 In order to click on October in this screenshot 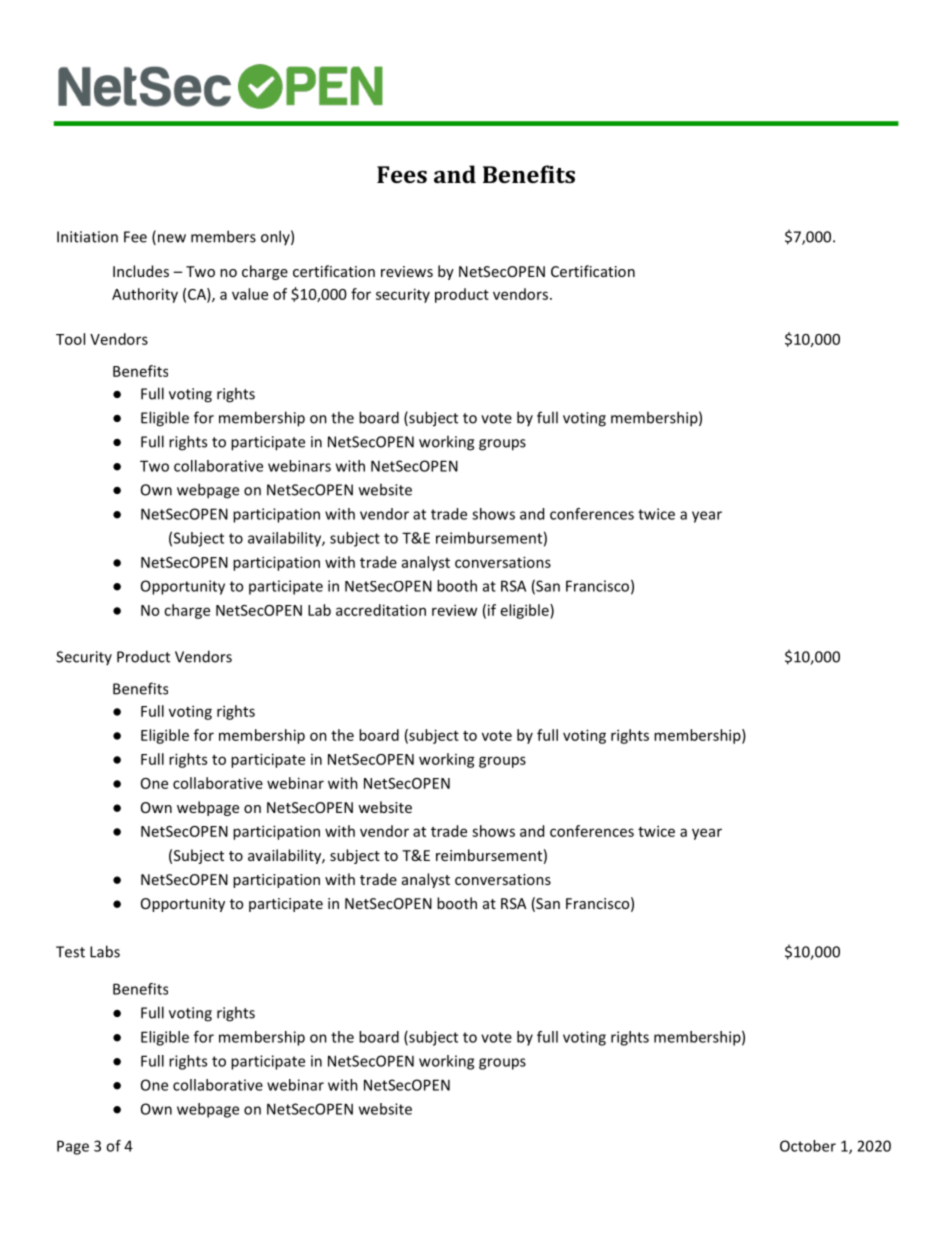, I will do `click(808, 1146)`.
